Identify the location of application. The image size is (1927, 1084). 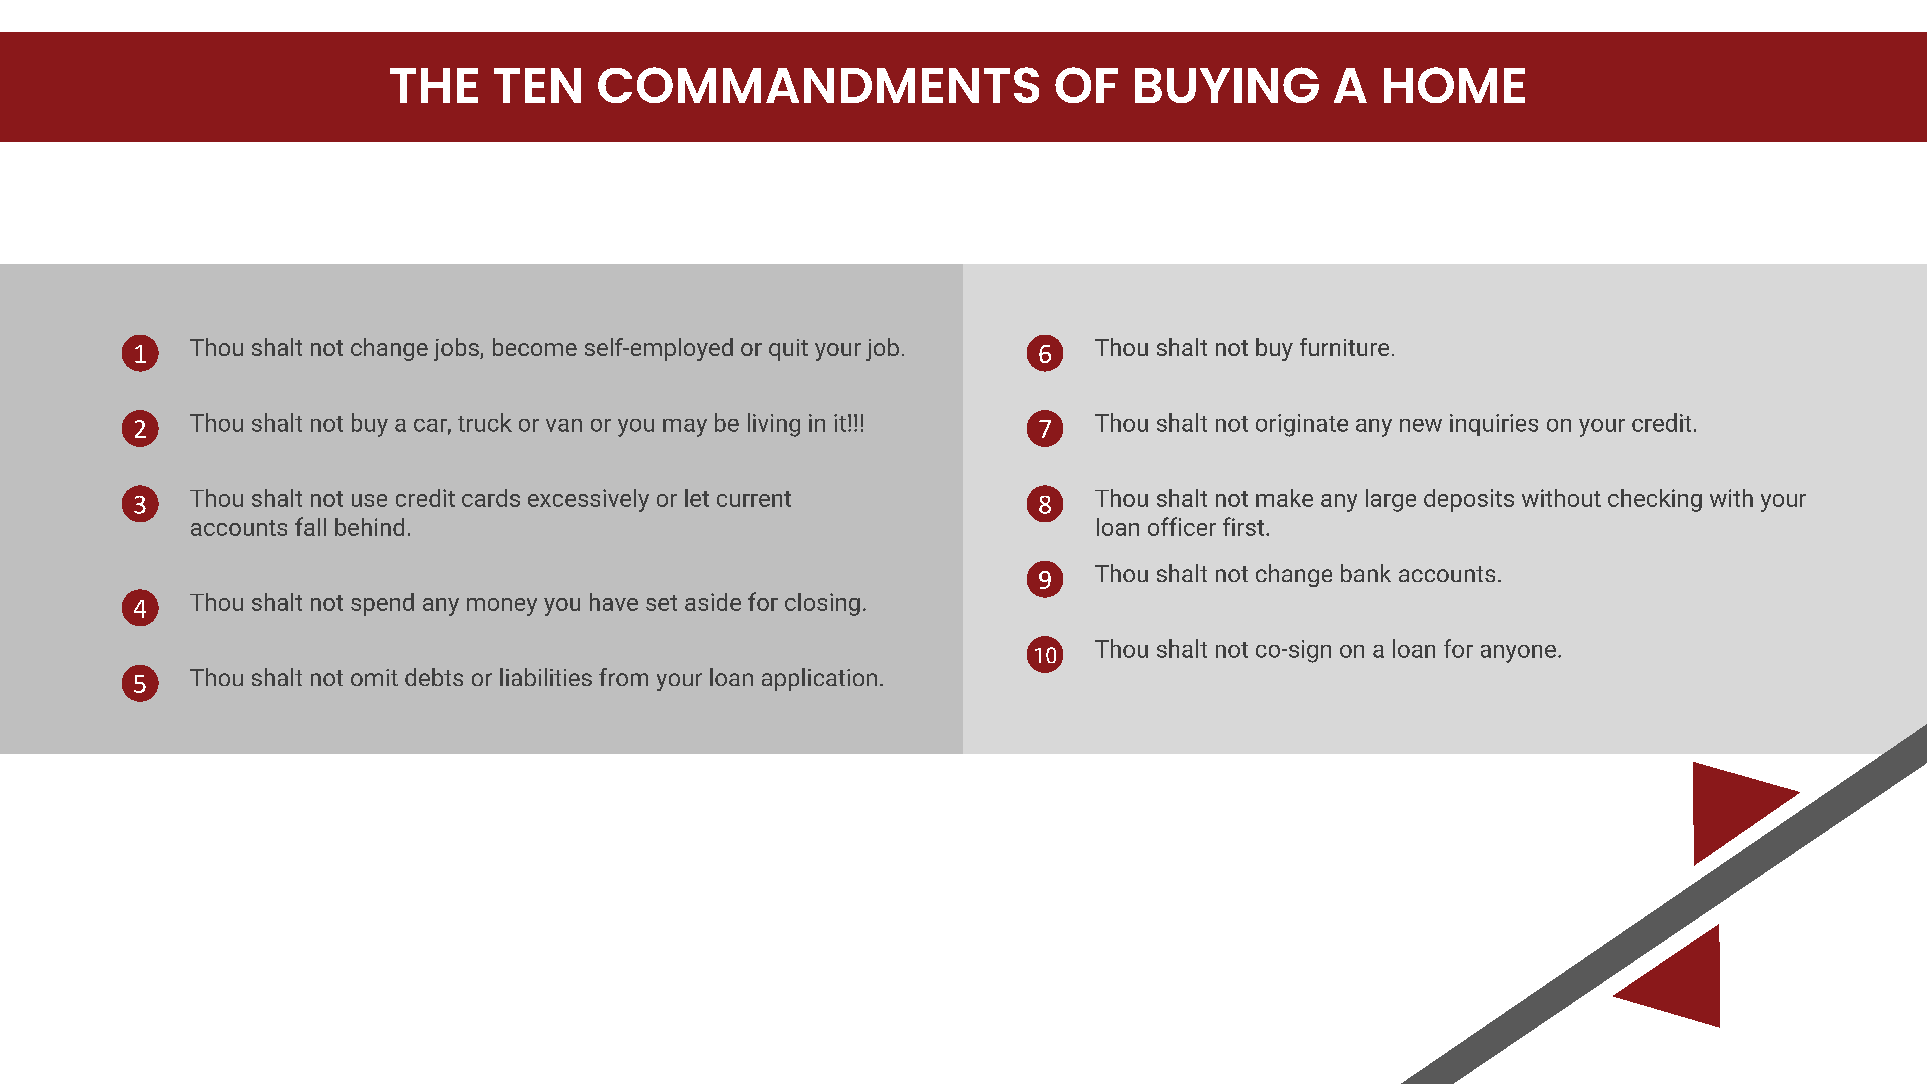
(819, 679).
